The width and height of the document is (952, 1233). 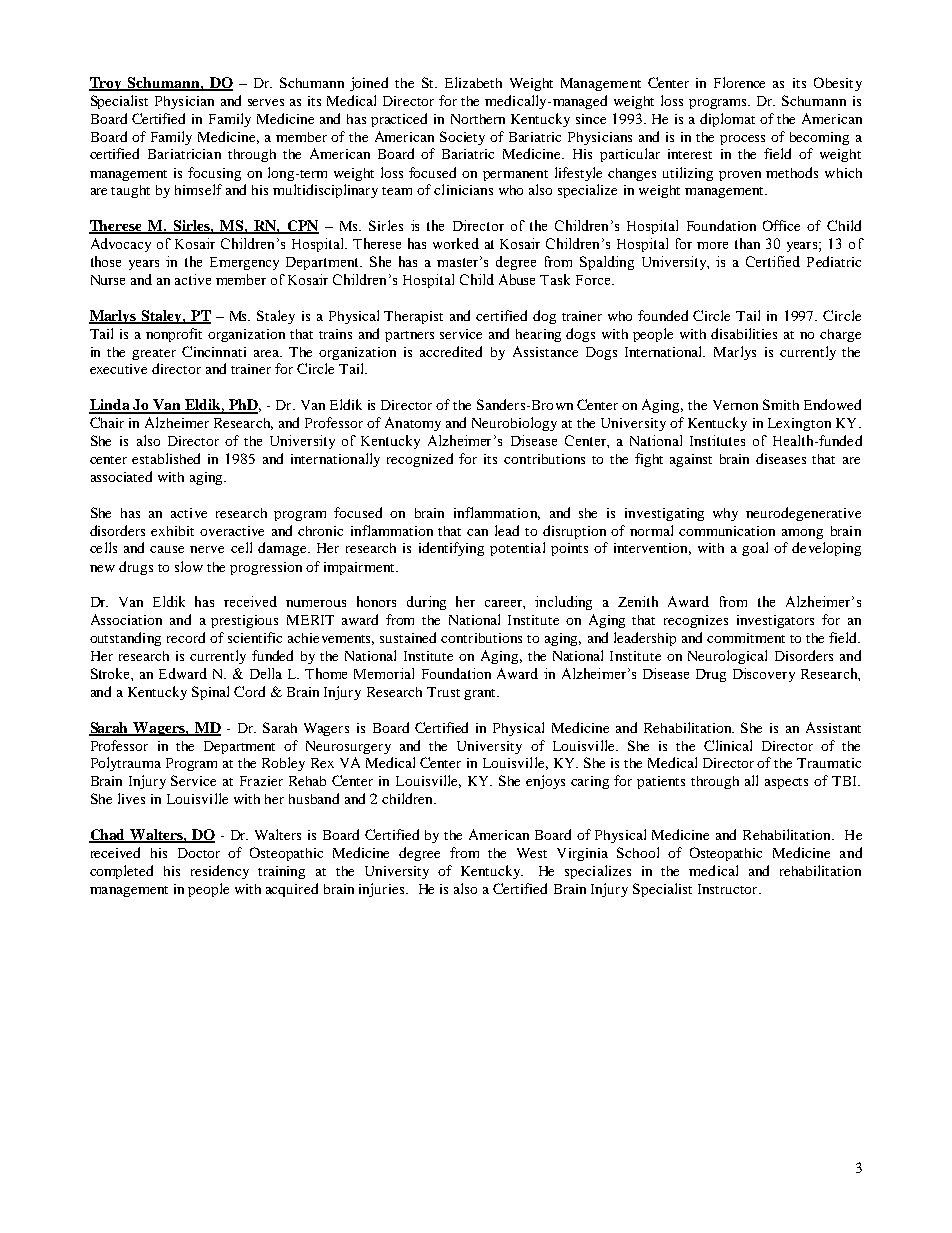 I want to click on slow, so click(x=189, y=566).
